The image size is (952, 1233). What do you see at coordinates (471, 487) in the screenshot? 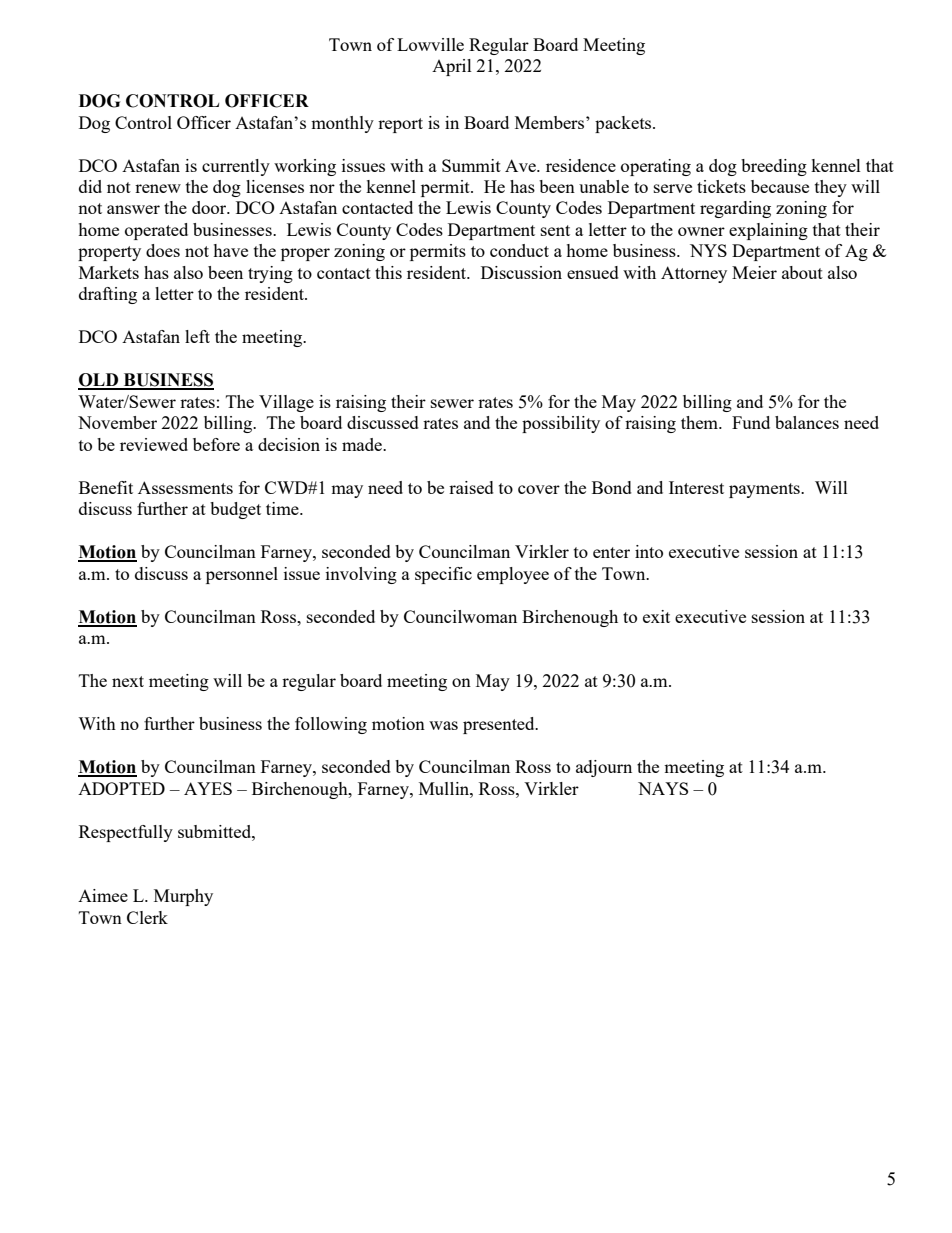
I see `raised` at bounding box center [471, 487].
